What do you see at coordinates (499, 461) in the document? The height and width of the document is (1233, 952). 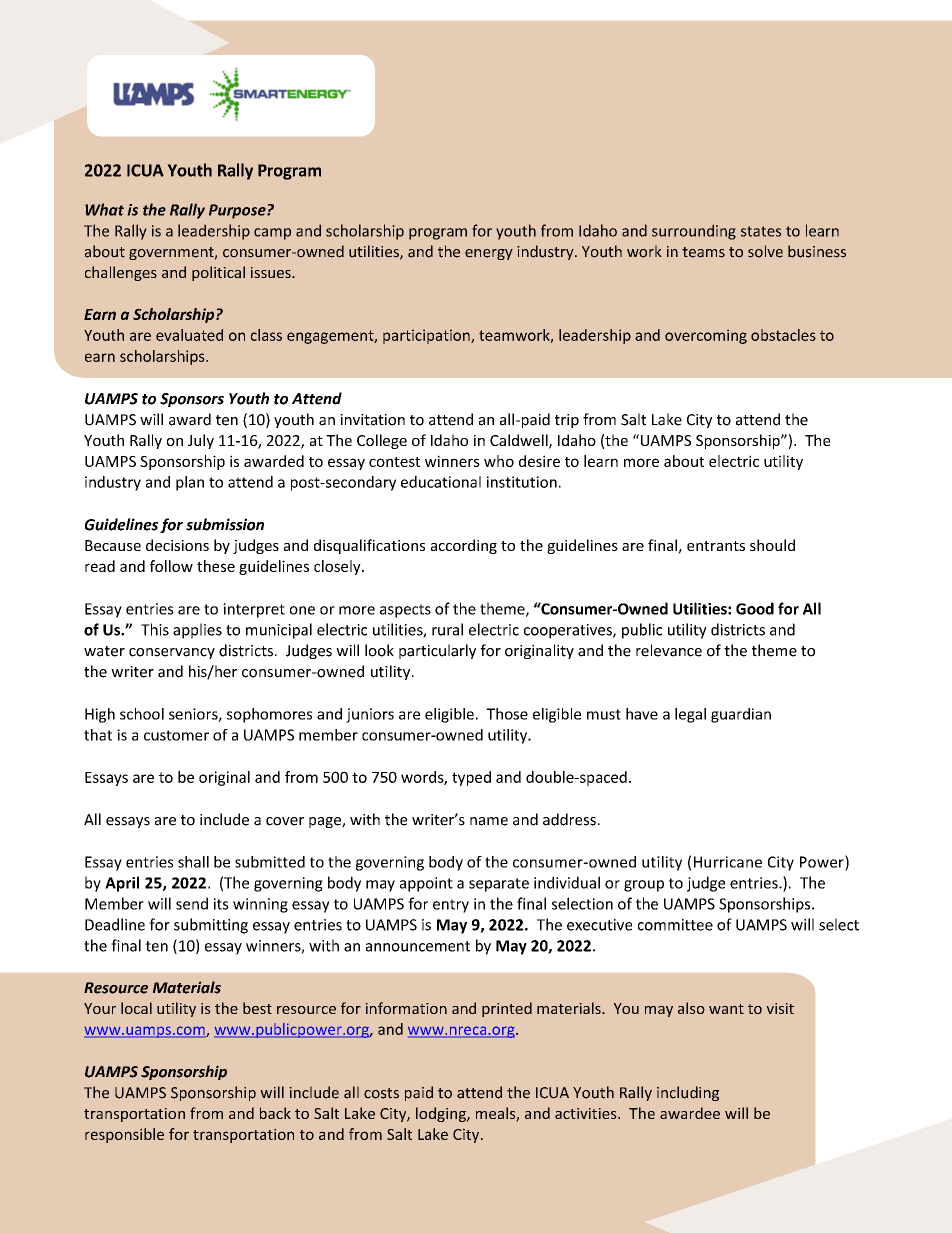 I see `who` at bounding box center [499, 461].
